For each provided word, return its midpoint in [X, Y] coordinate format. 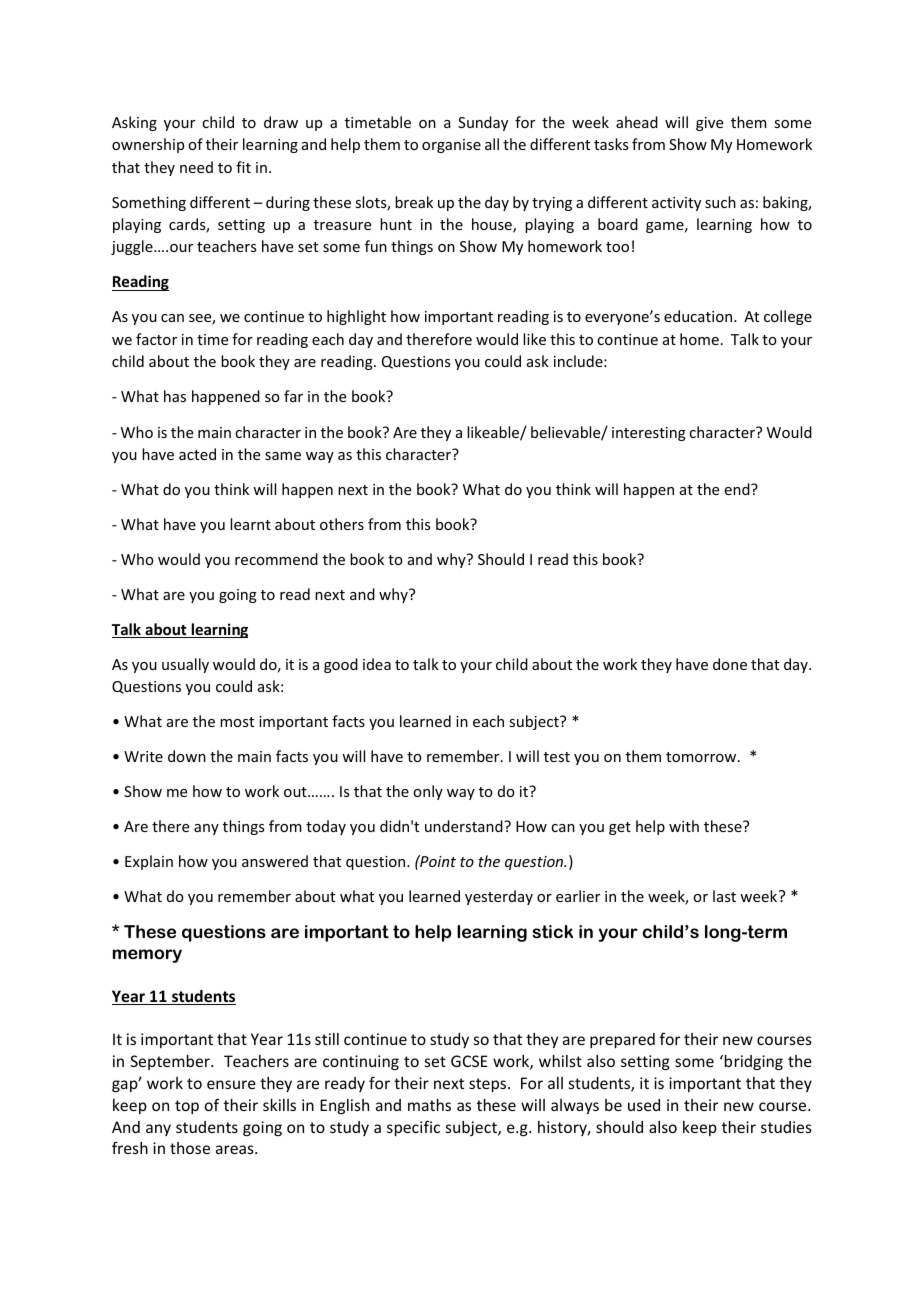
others [342, 524]
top [187, 1107]
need [196, 167]
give [709, 124]
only [428, 792]
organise [451, 146]
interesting [649, 434]
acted [197, 454]
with [684, 826]
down [187, 756]
